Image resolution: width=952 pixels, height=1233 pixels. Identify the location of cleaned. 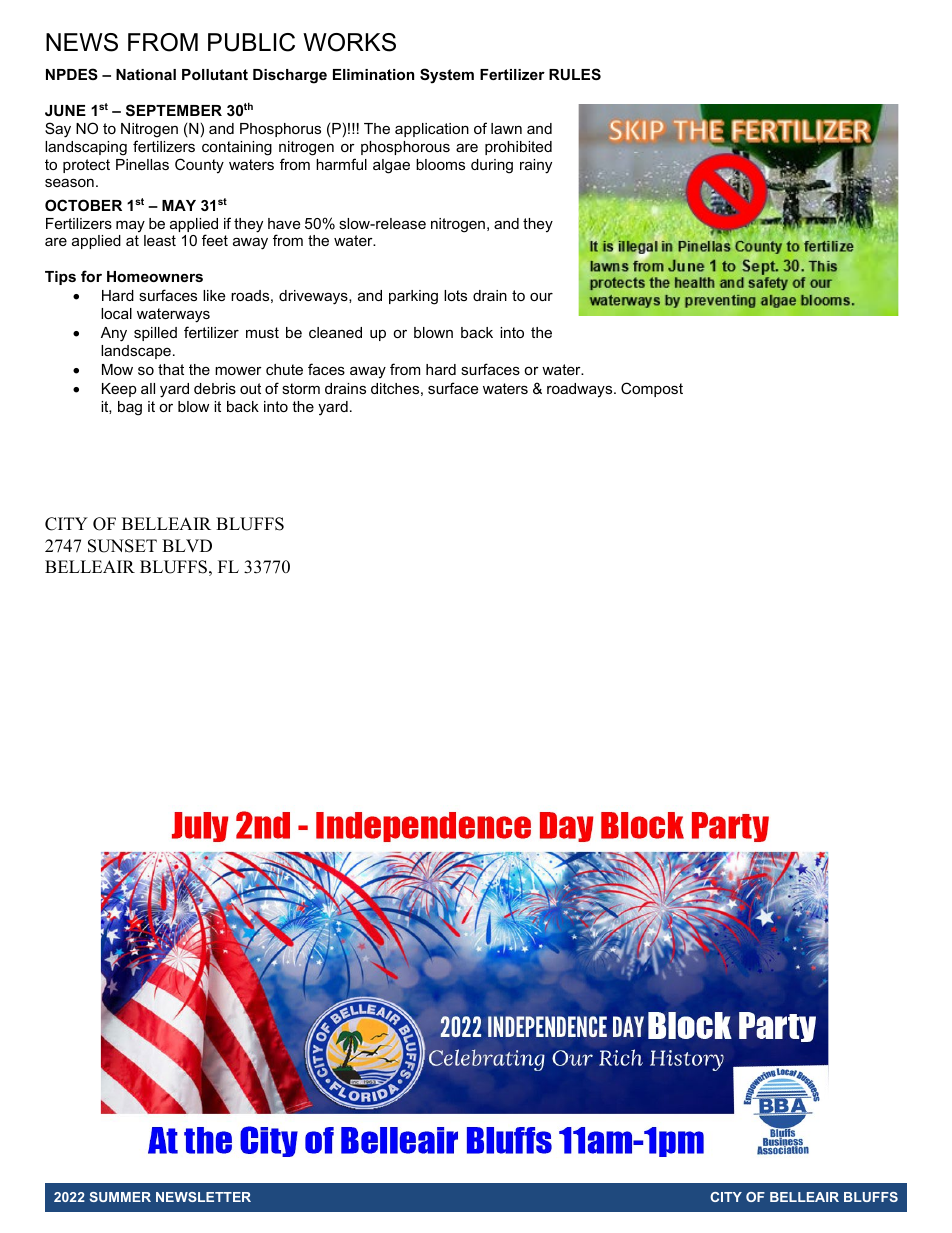
(335, 332).
